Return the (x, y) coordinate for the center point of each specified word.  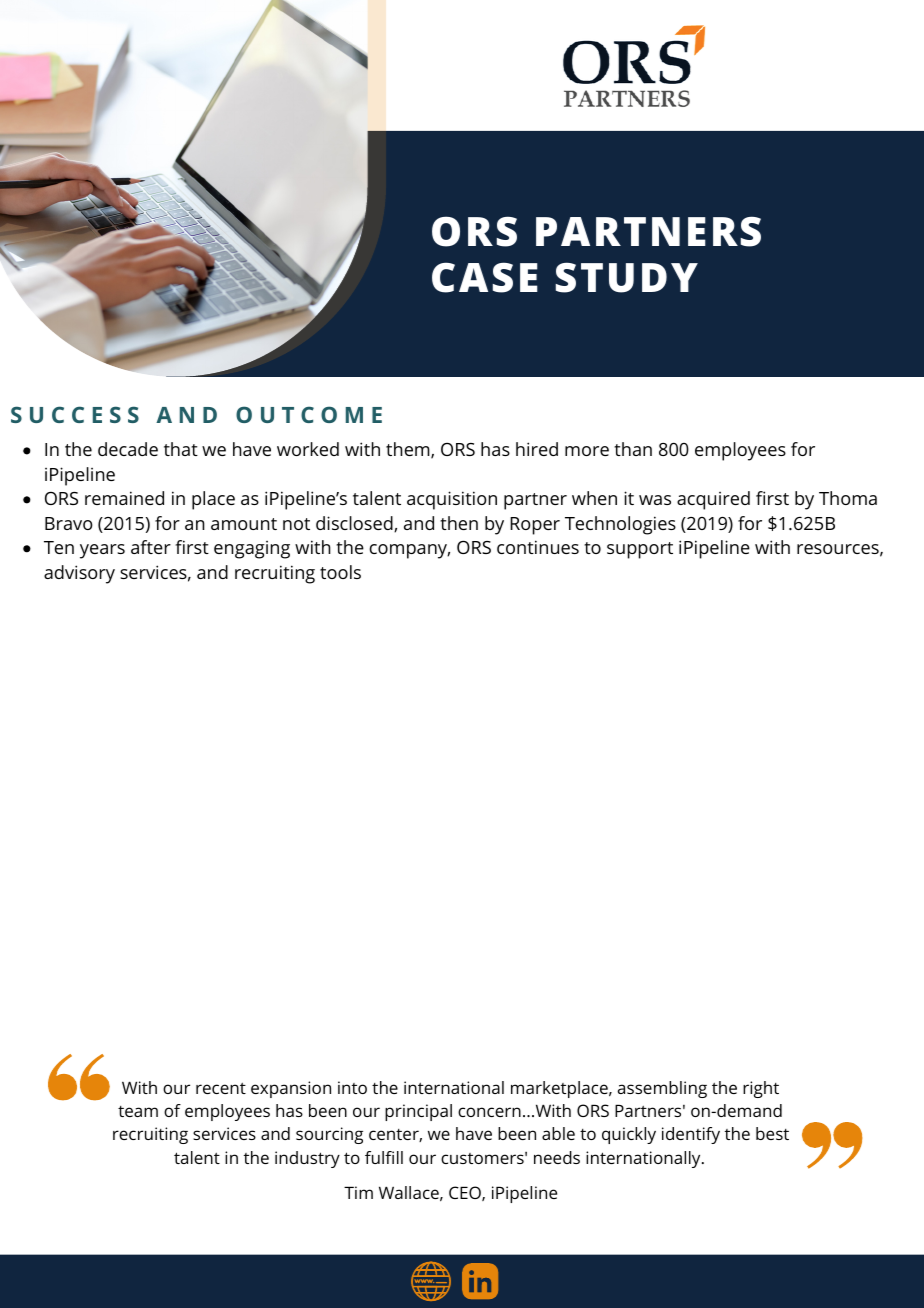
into (352, 1087)
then (459, 523)
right (761, 1089)
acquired (713, 500)
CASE (485, 277)
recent (221, 1088)
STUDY (627, 277)
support (640, 550)
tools (340, 572)
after (151, 547)
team (138, 1111)
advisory (79, 574)
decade (128, 449)
